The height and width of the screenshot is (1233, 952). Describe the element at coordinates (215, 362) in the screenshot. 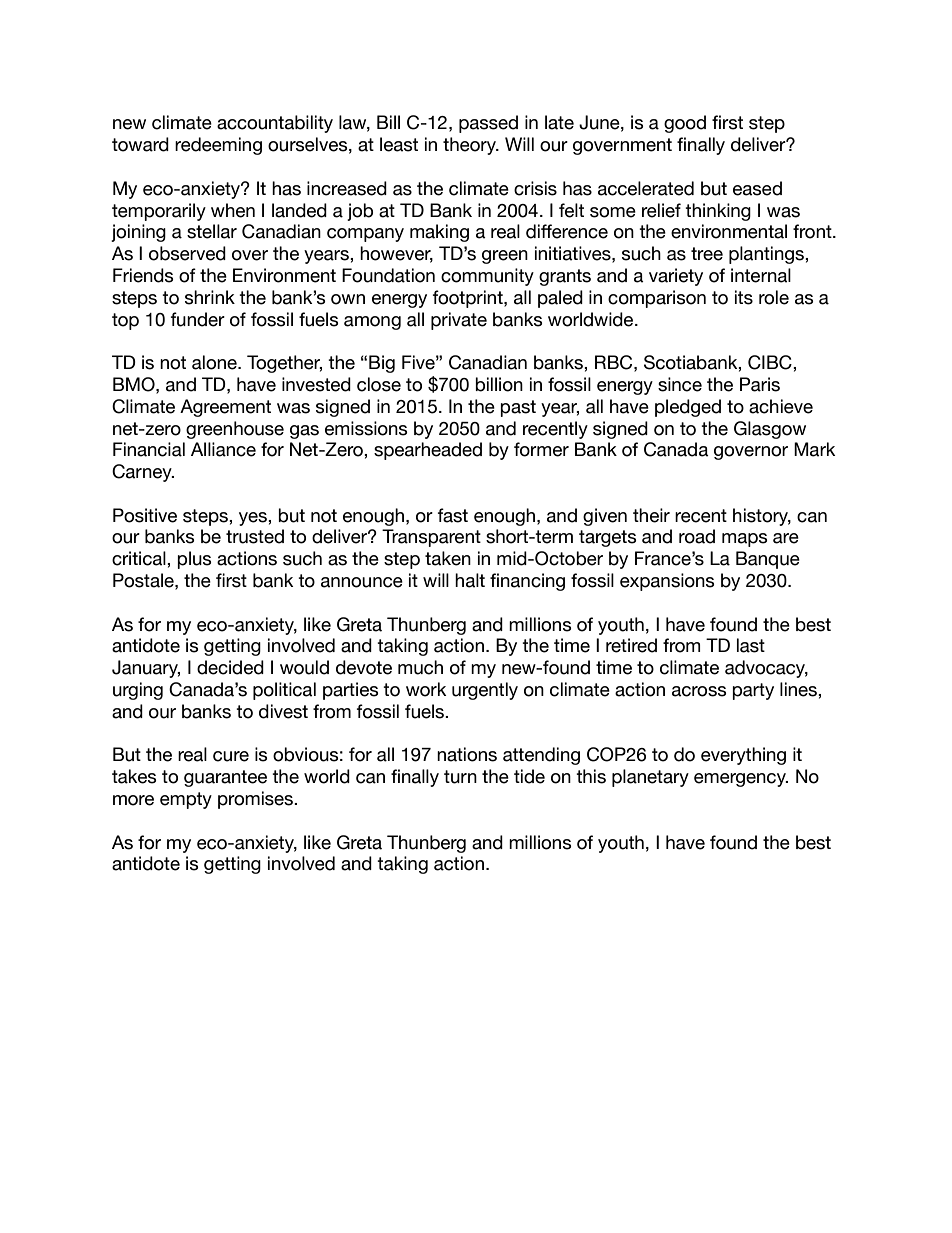

I see `alone` at that location.
